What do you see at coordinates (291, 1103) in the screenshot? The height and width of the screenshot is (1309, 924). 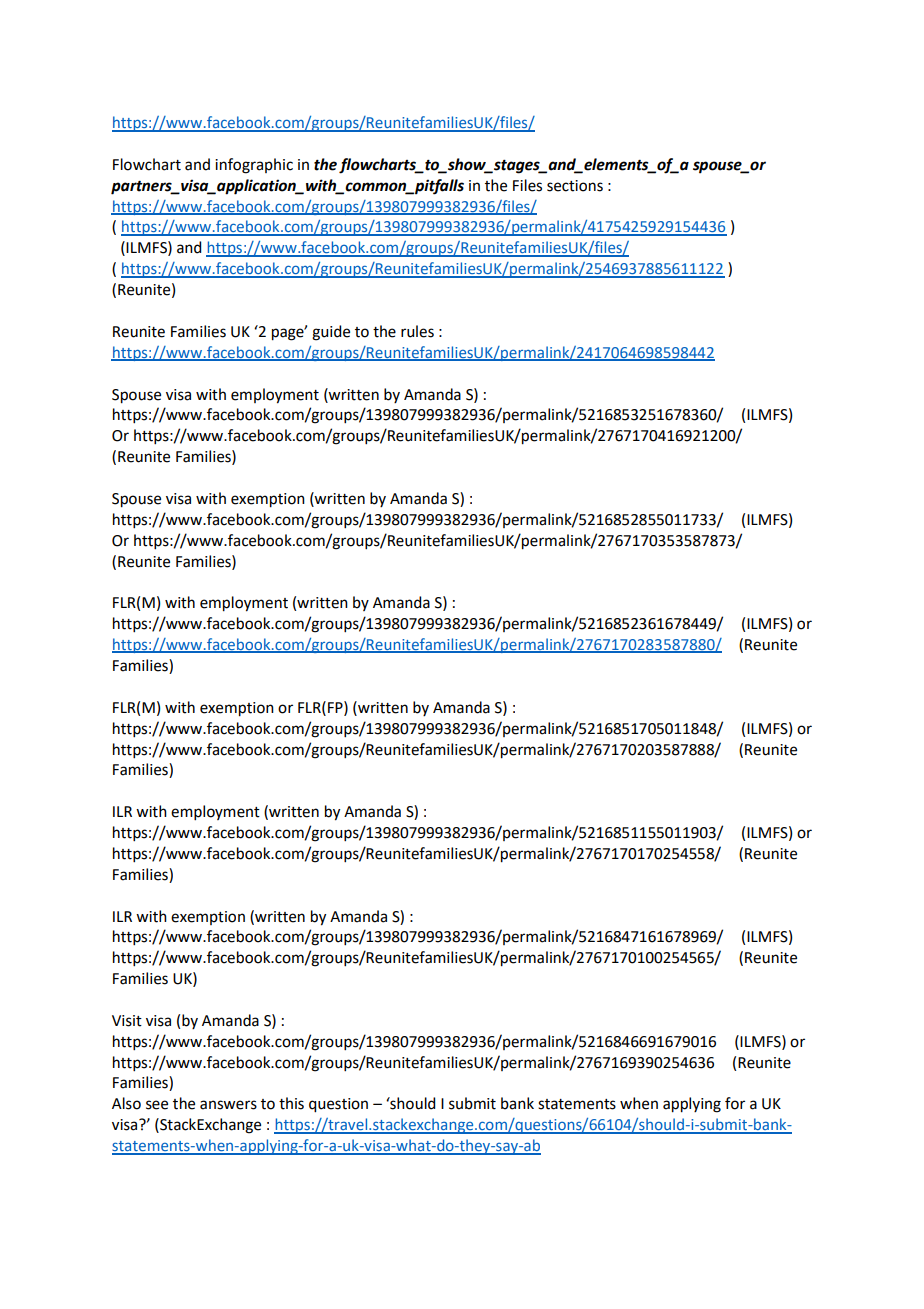 I see `this` at bounding box center [291, 1103].
